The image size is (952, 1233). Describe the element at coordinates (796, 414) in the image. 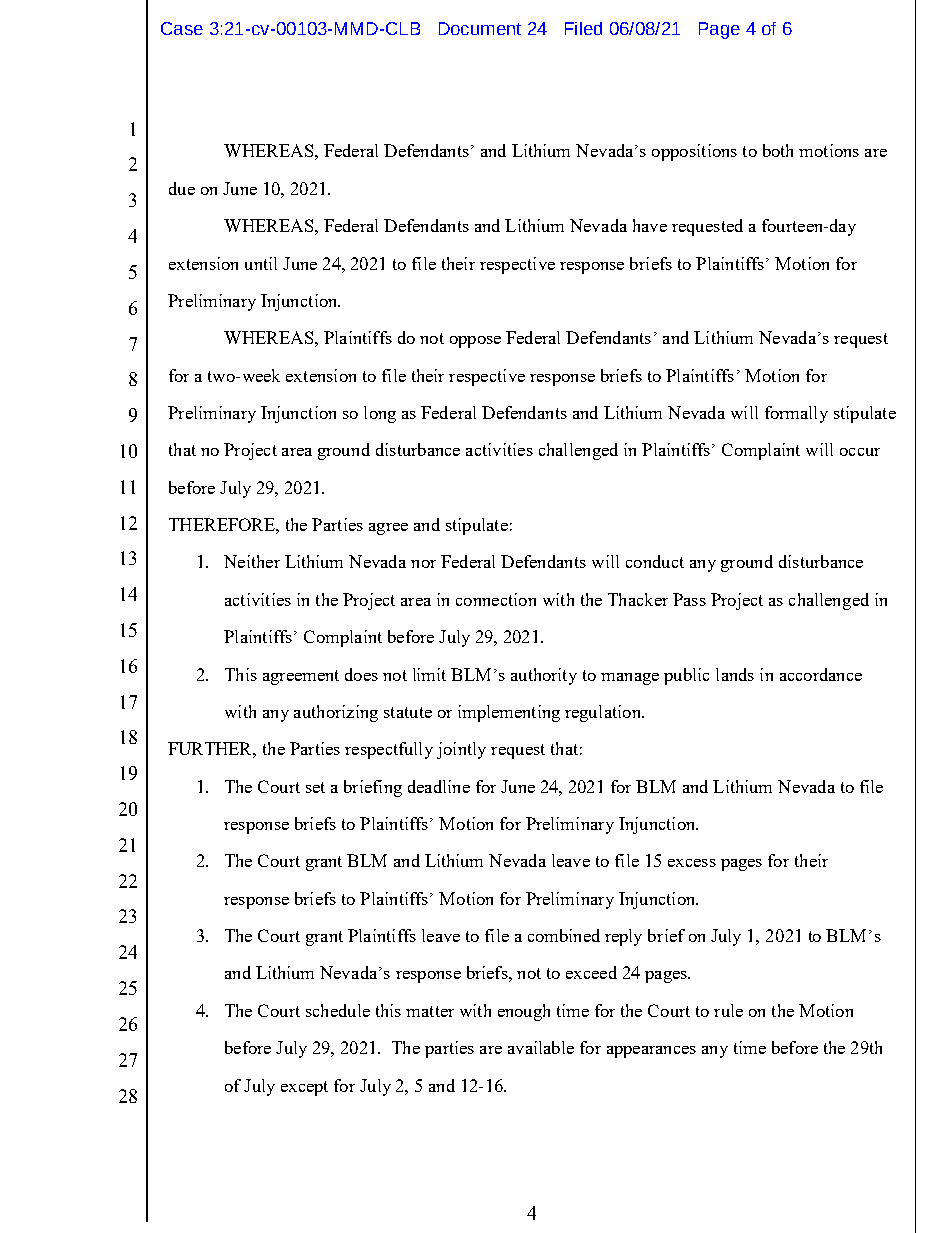

I see `formally` at that location.
